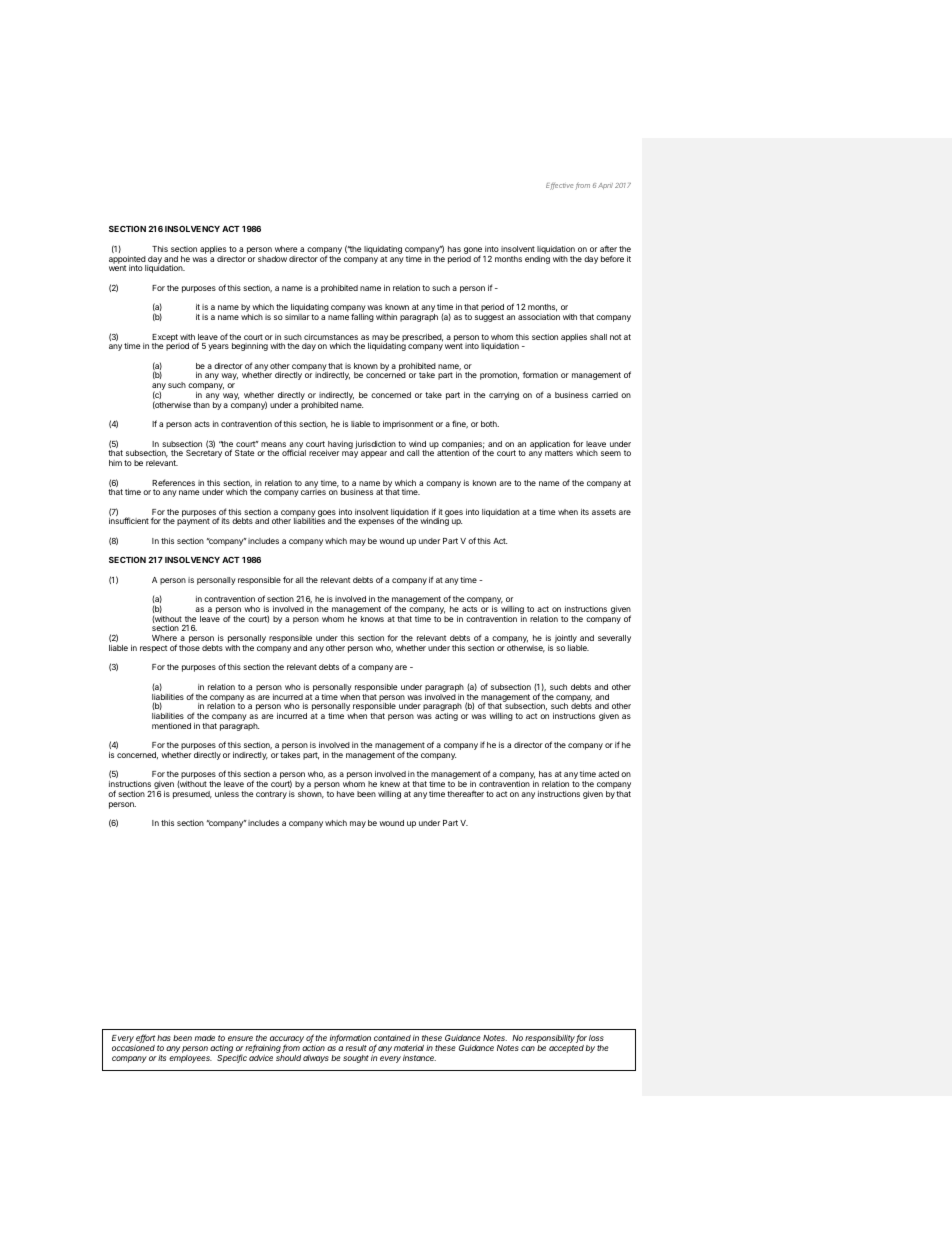 The width and height of the page is (952, 1233). I want to click on falling, so click(362, 317).
